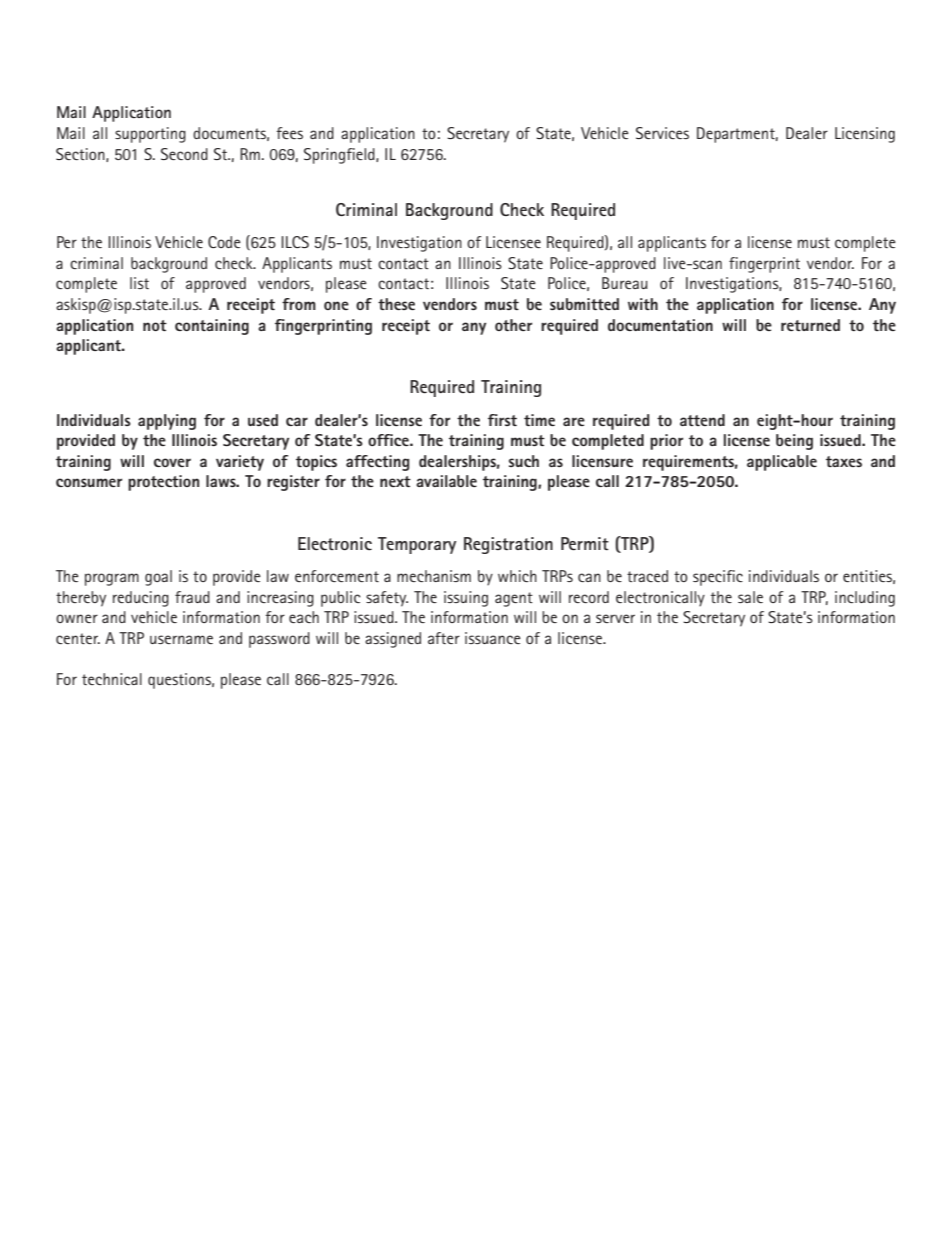  Describe the element at coordinates (163, 483) in the screenshot. I see `protection` at that location.
